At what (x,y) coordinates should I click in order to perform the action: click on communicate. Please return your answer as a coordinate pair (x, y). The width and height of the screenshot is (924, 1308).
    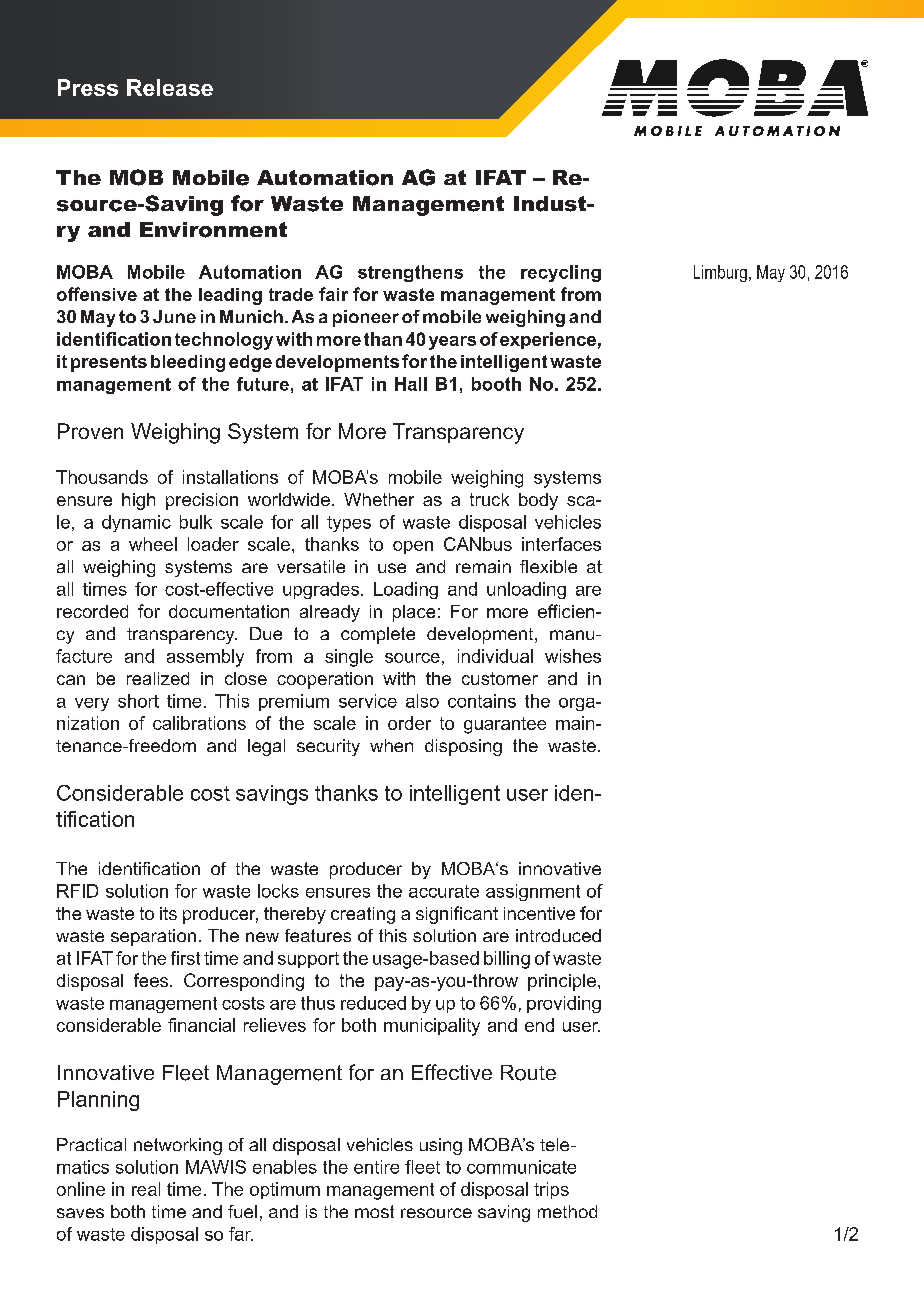
    Looking at the image, I should click on (521, 1167).
